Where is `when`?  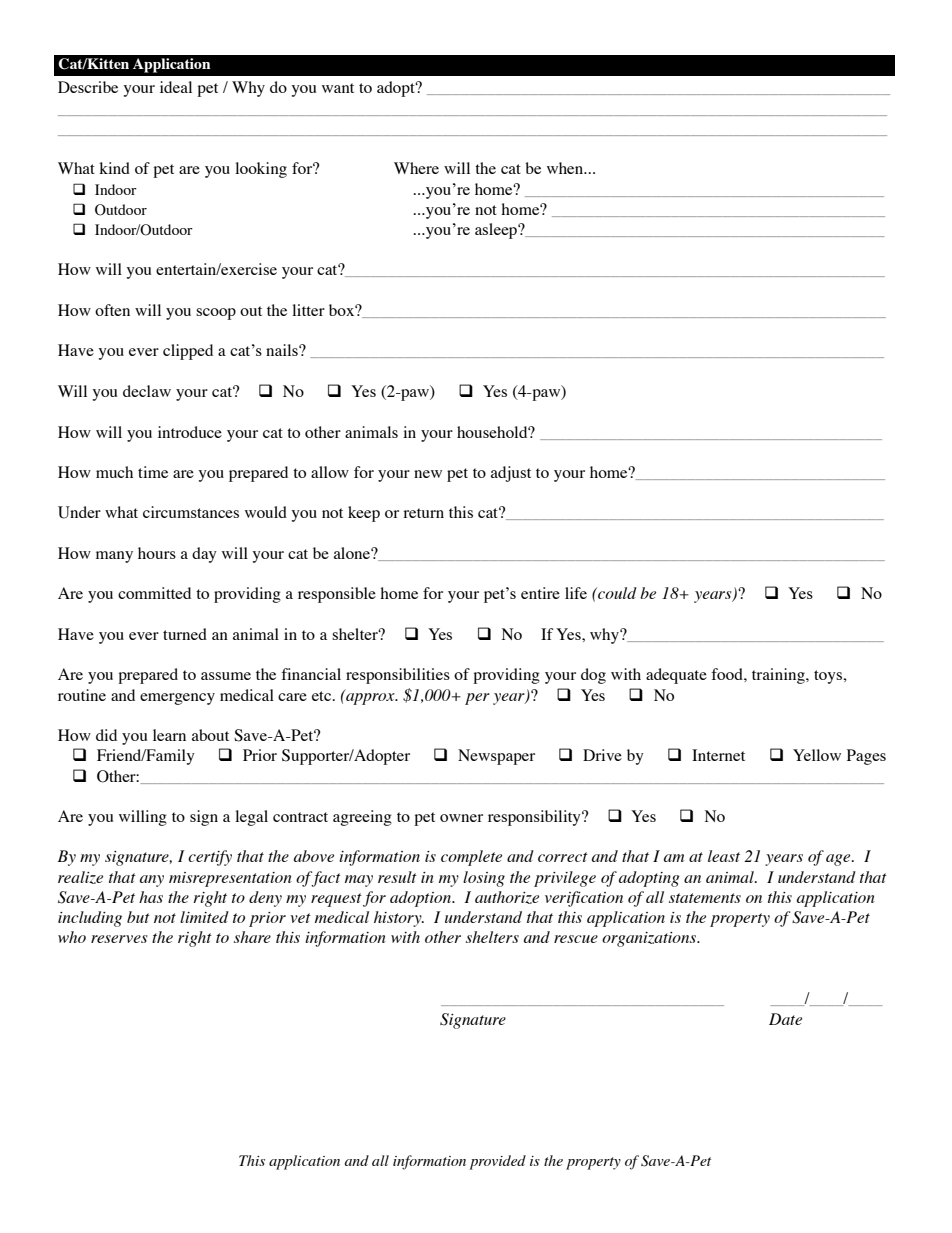
when is located at coordinates (566, 168).
